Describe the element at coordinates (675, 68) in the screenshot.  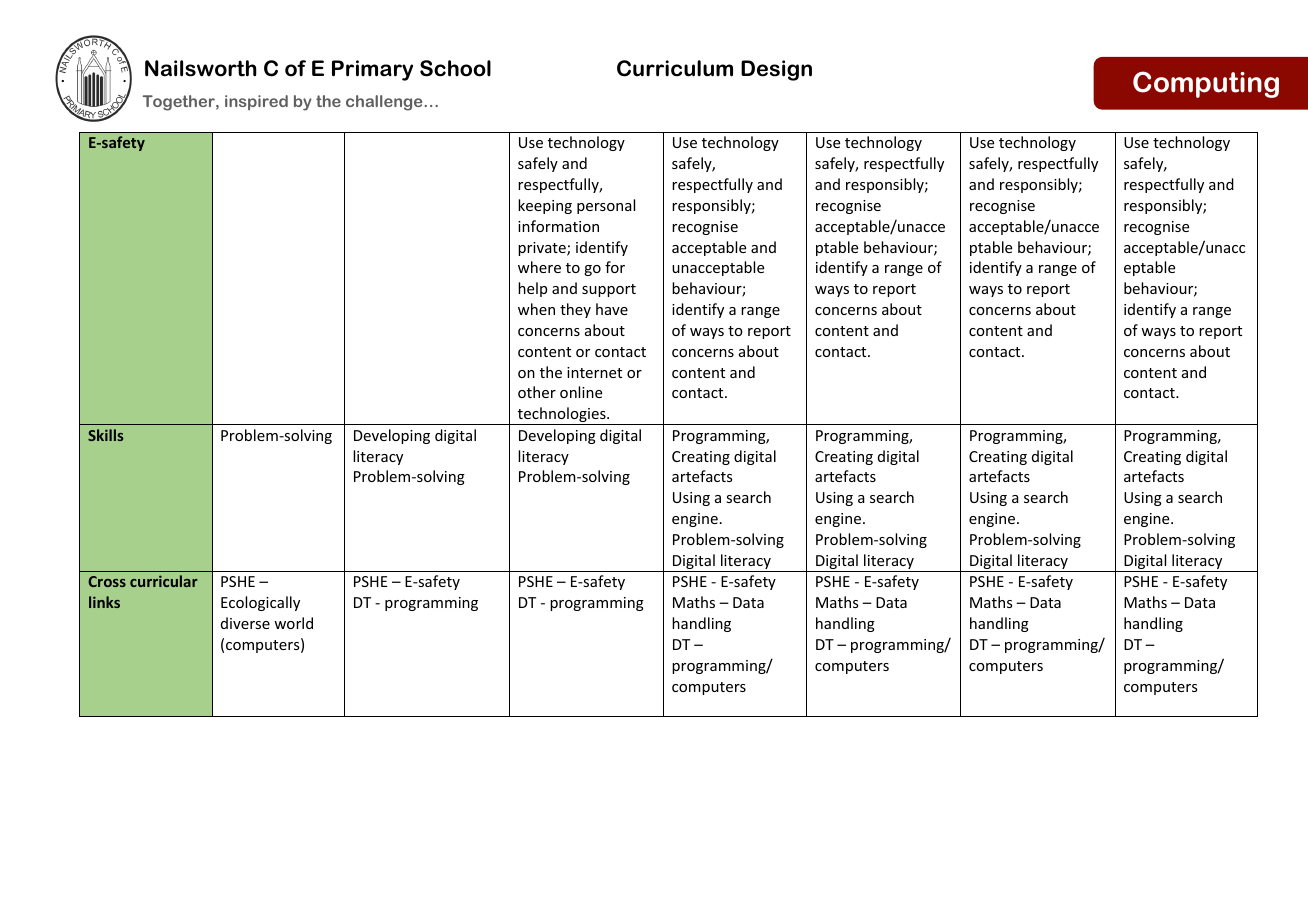
I see `Curriculum` at that location.
